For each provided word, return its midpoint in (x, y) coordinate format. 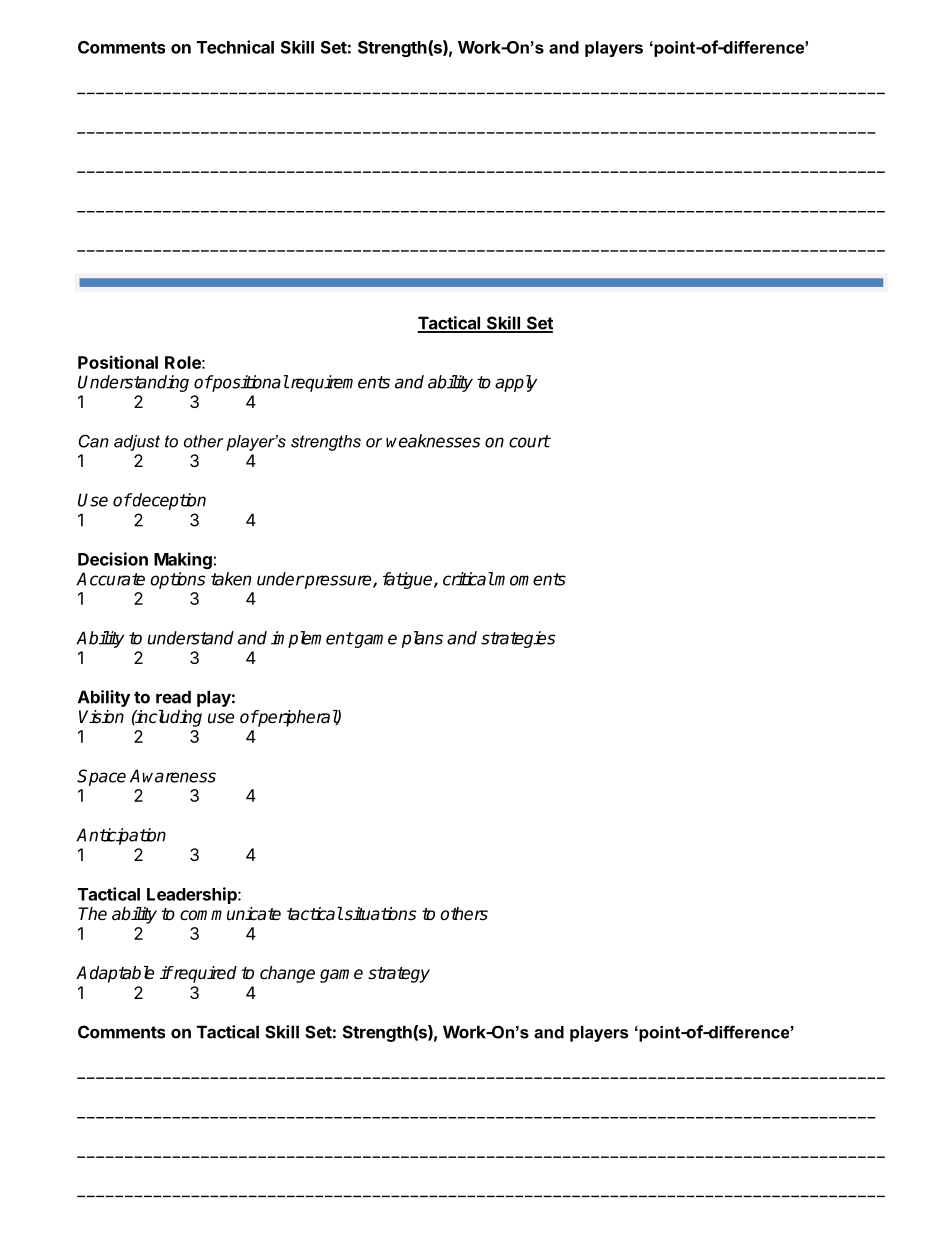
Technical (235, 47)
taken (231, 579)
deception (168, 501)
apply (516, 383)
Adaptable (115, 974)
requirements (339, 383)
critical (468, 579)
